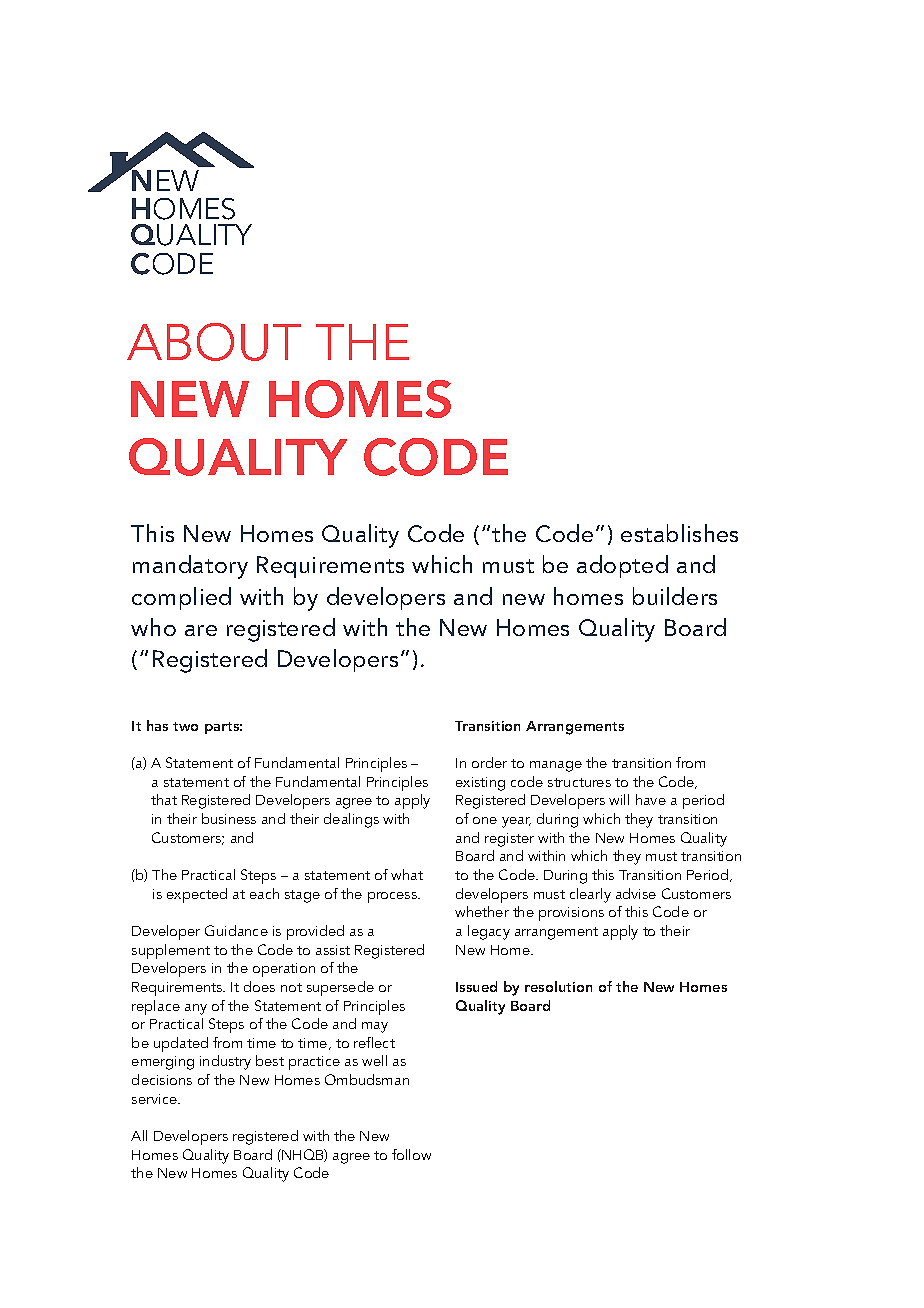 The width and height of the page is (924, 1308). What do you see at coordinates (411, 1154) in the page?
I see `follow` at bounding box center [411, 1154].
